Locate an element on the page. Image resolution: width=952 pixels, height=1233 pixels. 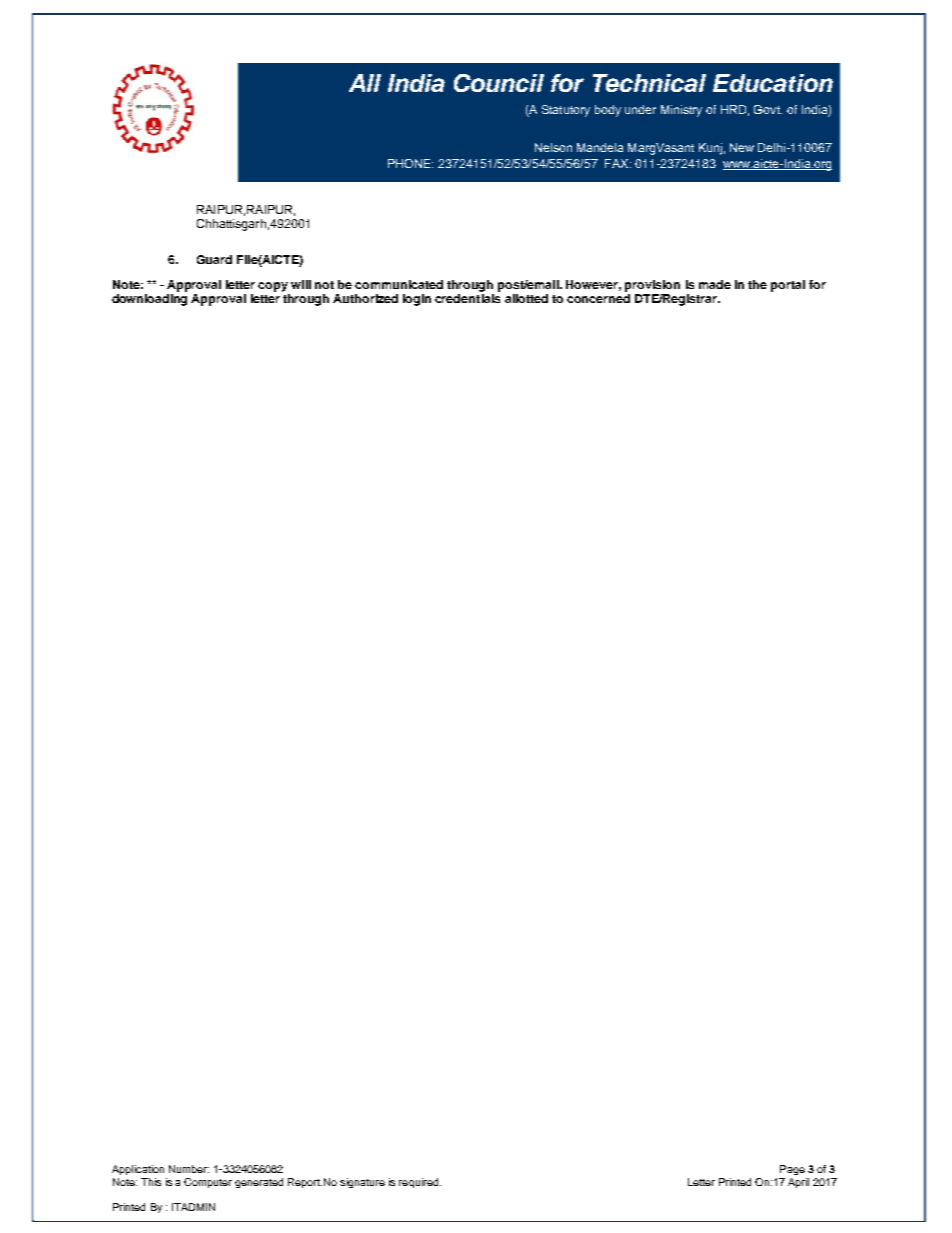
downloading is located at coordinates (149, 300).
